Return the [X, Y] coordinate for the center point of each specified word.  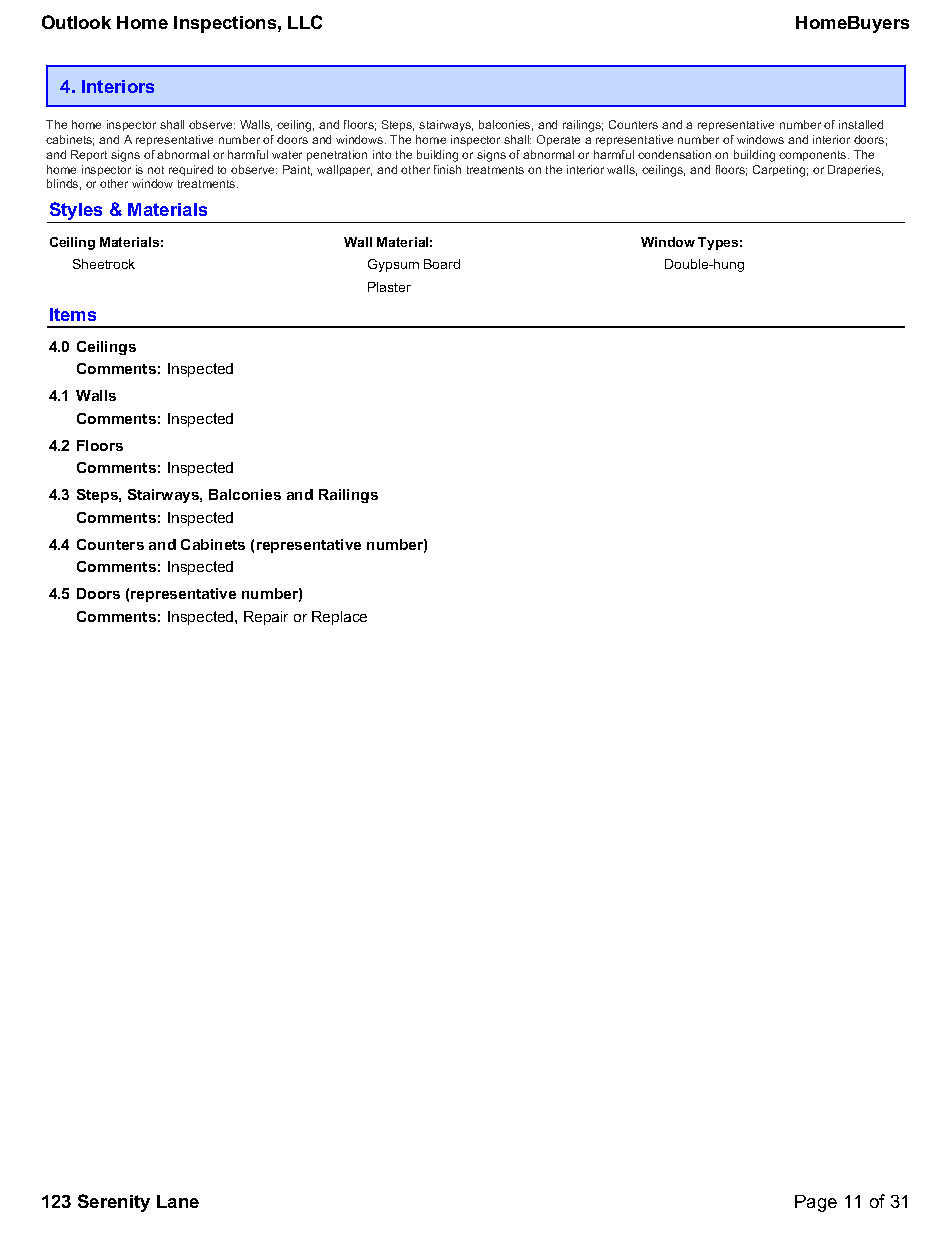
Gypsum [393, 265]
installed [861, 124]
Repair [266, 618]
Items [73, 314]
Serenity [114, 1203]
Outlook [76, 22]
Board [442, 264]
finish [447, 169]
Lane [178, 1201]
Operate [558, 140]
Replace [339, 618]
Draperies [855, 170]
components [814, 156]
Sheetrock [104, 264]
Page [816, 1203]
